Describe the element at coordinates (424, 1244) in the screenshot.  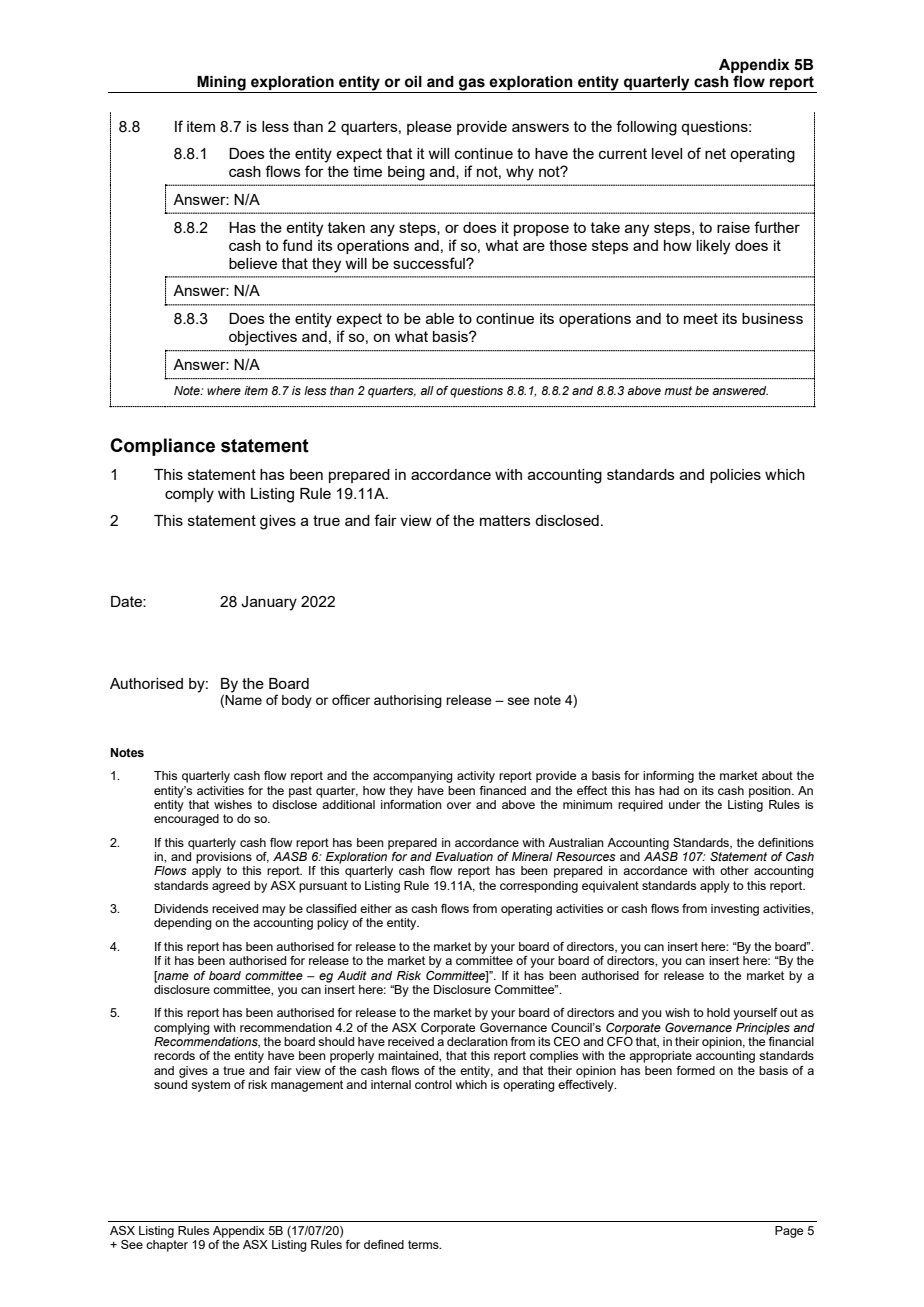
I see `terms` at that location.
